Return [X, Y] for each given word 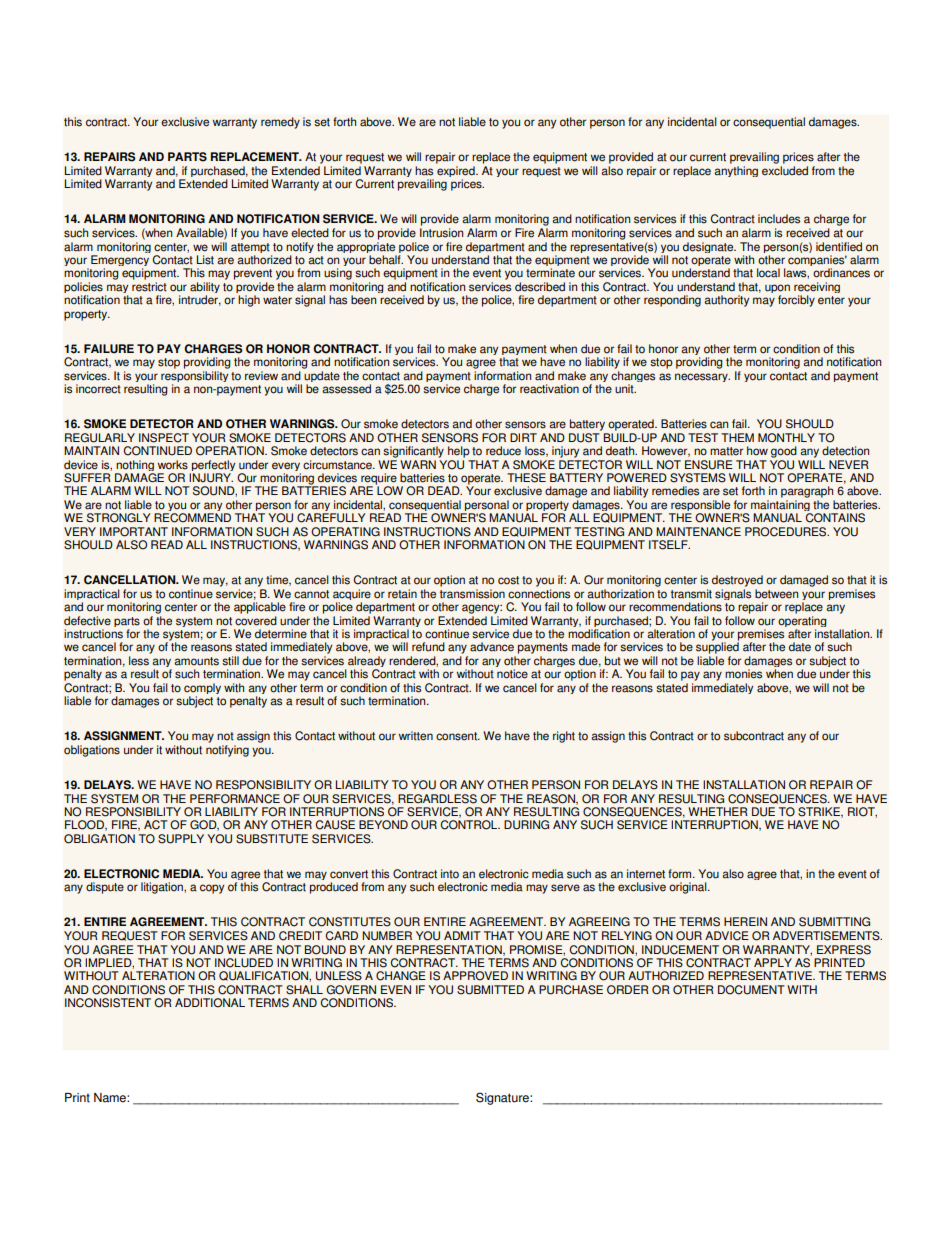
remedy [280, 123]
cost [508, 580]
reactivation [549, 389]
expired [457, 173]
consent [458, 736]
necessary [702, 377]
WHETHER [718, 811]
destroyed [737, 581]
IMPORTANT [134, 532]
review [261, 376]
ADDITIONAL [210, 1003]
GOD [204, 825]
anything [736, 171]
